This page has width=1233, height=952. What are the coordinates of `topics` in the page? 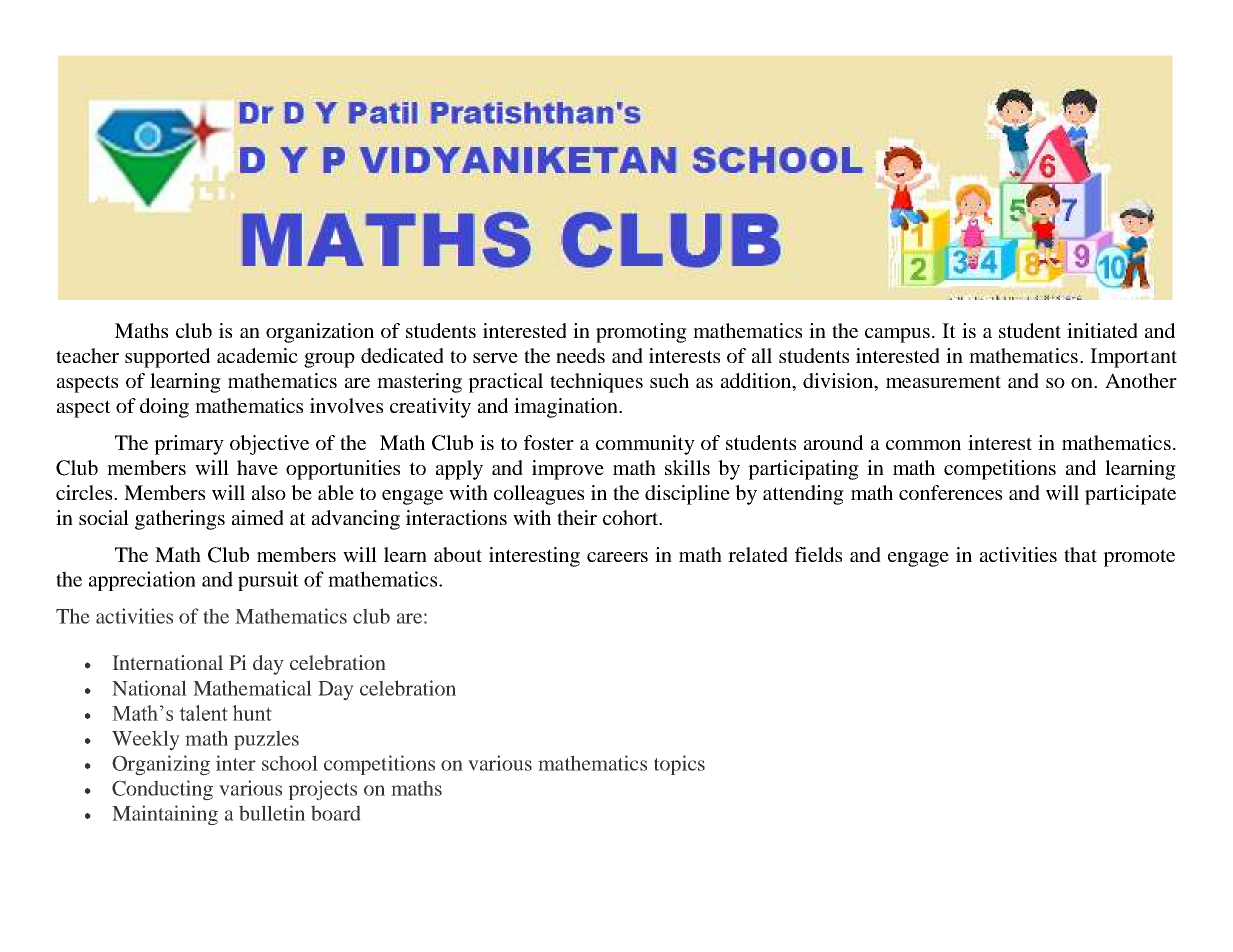 It's located at (679, 765).
